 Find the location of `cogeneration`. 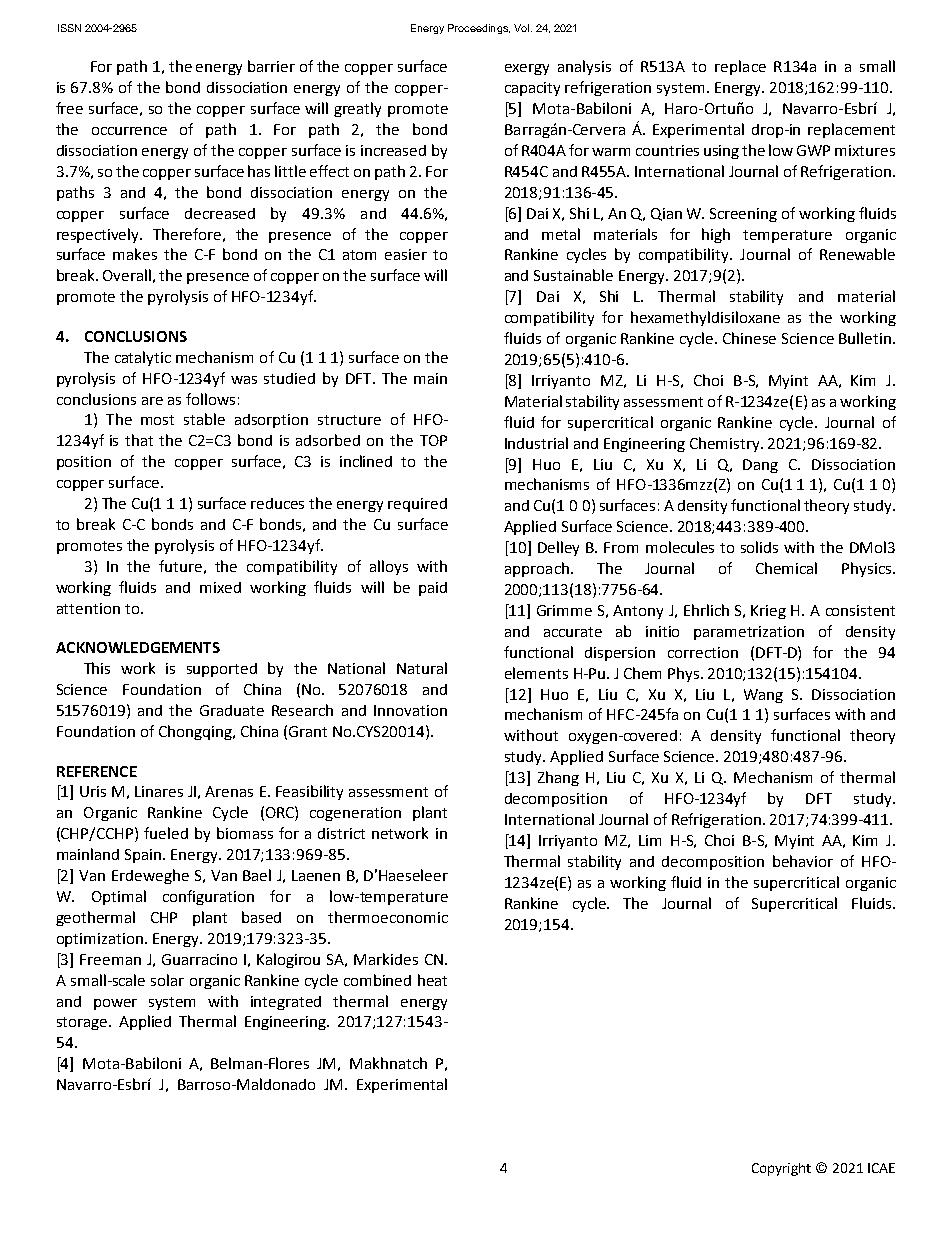

cogeneration is located at coordinates (355, 814).
